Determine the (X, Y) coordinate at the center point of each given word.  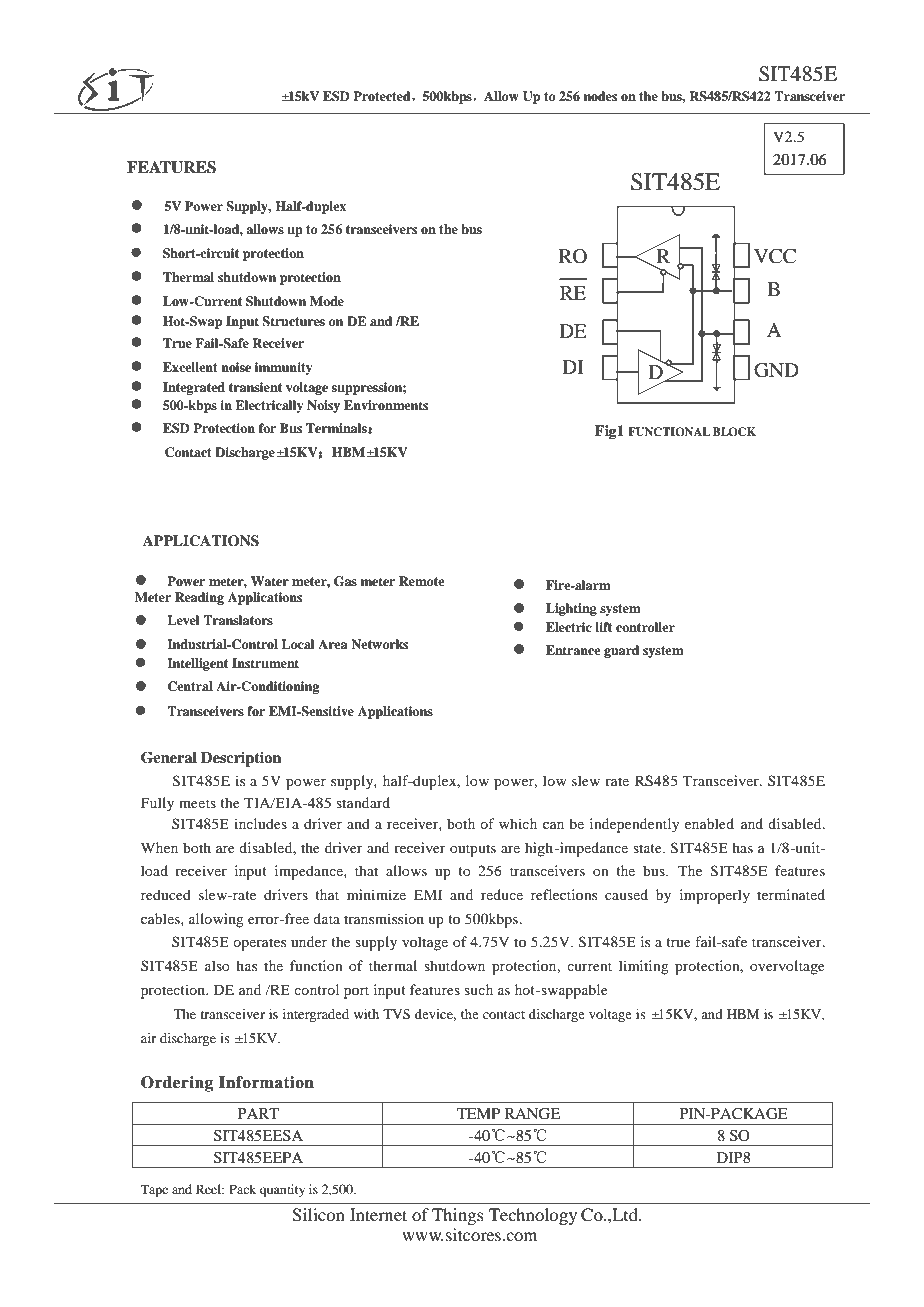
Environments (386, 405)
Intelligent (197, 664)
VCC (775, 256)
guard (621, 651)
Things (458, 1216)
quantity (282, 1190)
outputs (473, 850)
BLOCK (734, 432)
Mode (327, 301)
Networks (379, 644)
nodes (600, 96)
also (217, 965)
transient (255, 387)
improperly (715, 896)
